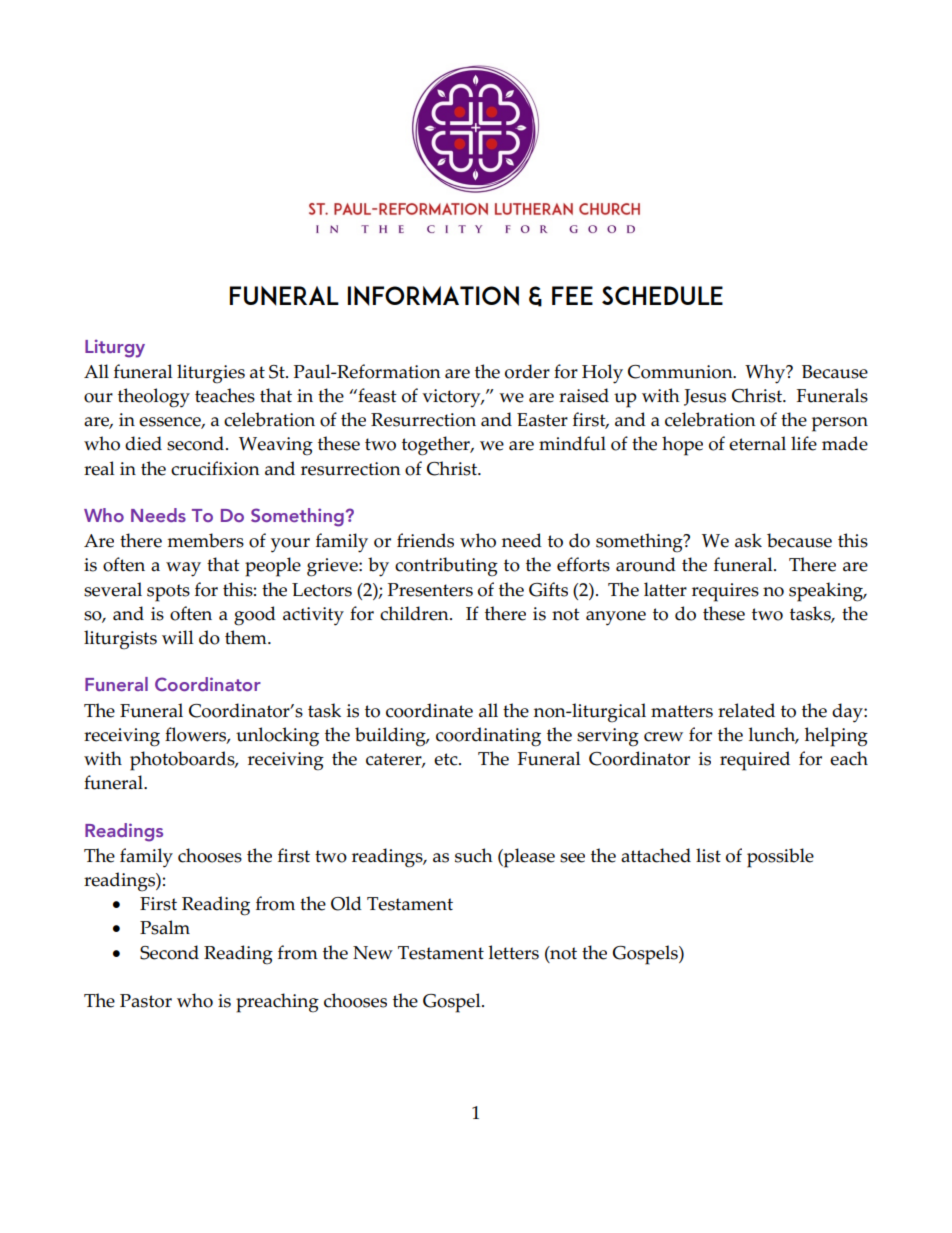 This page has height=1233, width=952. I want to click on Schedule, so click(662, 295).
